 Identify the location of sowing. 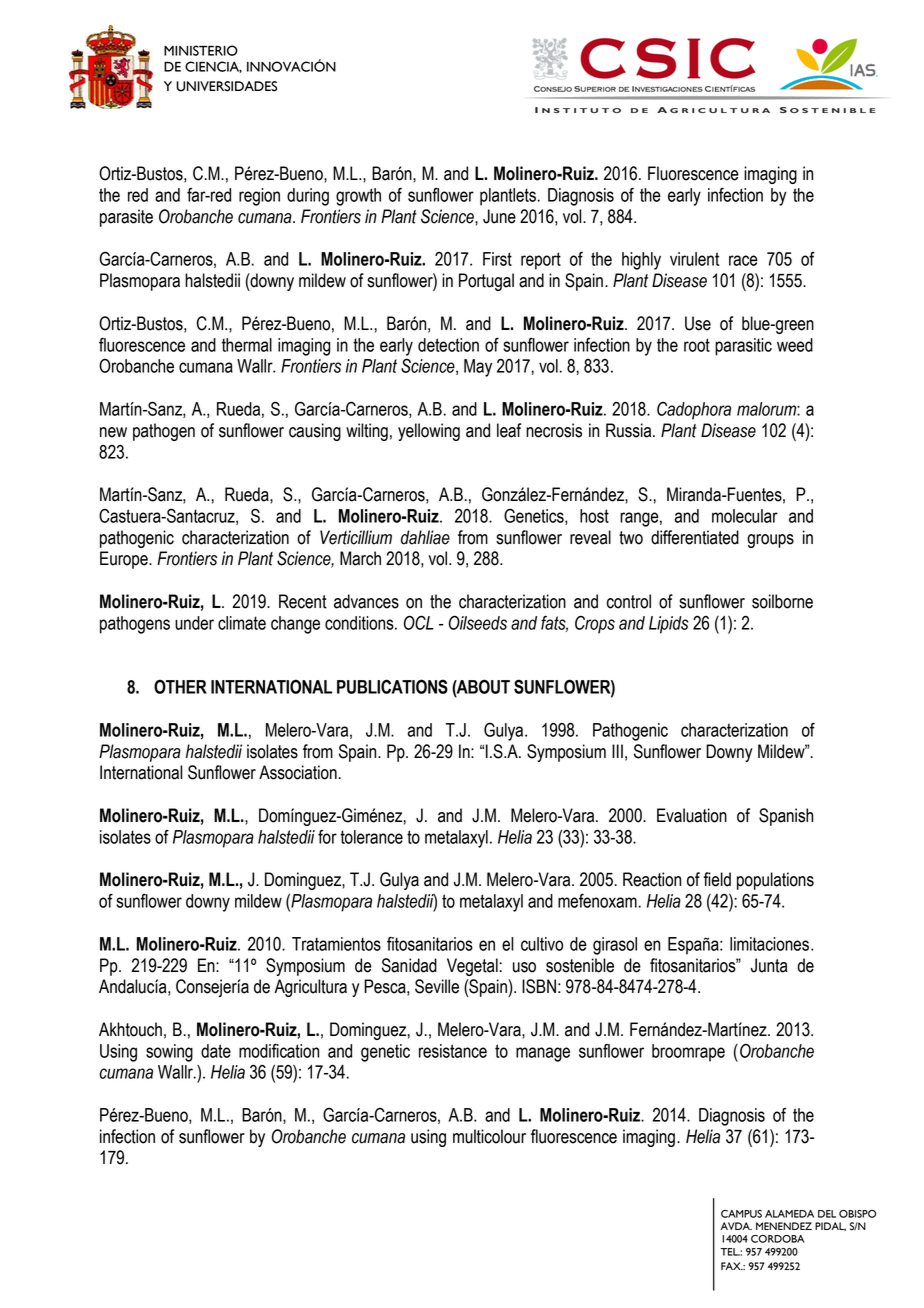
(169, 1053).
